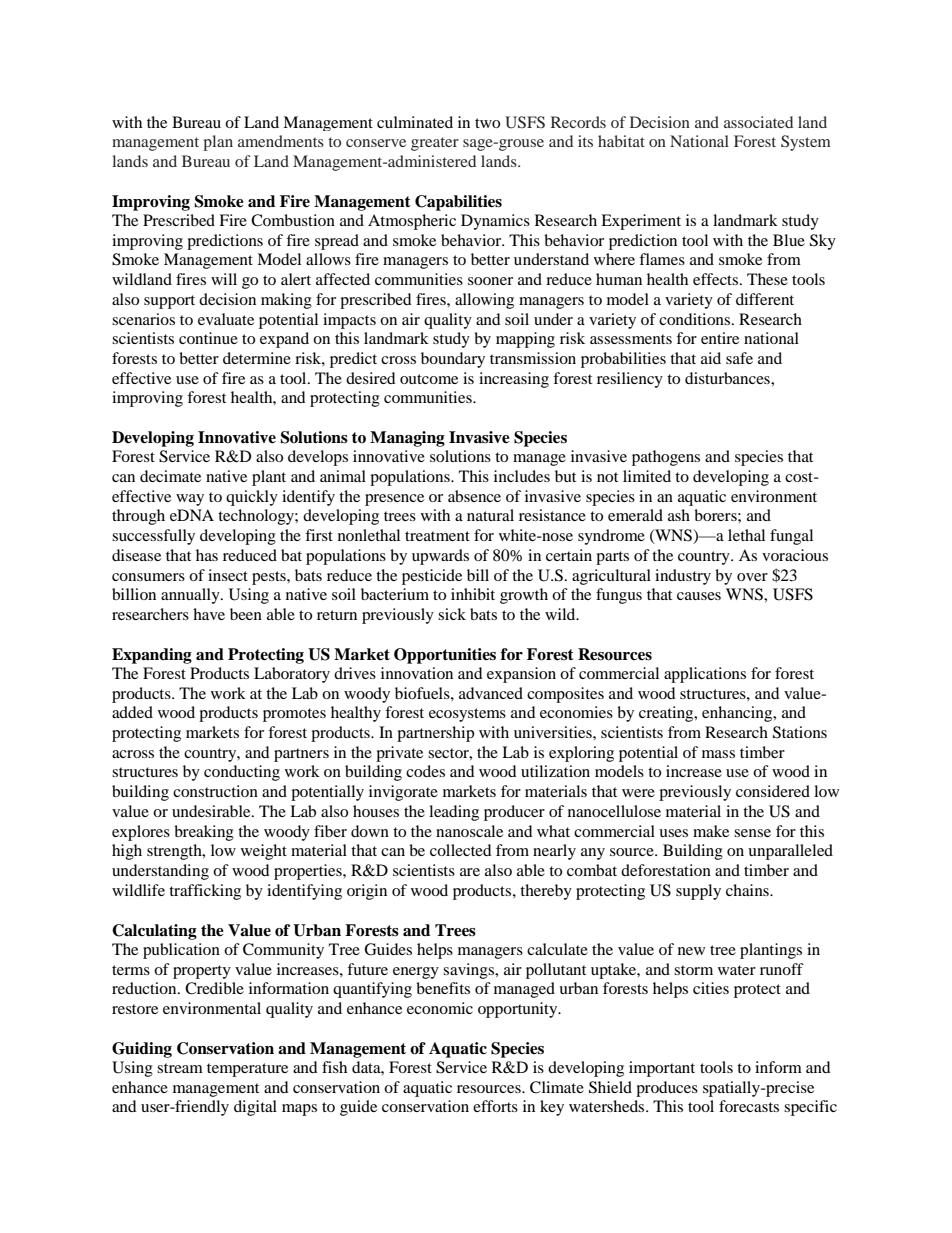 Image resolution: width=952 pixels, height=1233 pixels. What do you see at coordinates (752, 577) in the page?
I see `over` at bounding box center [752, 577].
